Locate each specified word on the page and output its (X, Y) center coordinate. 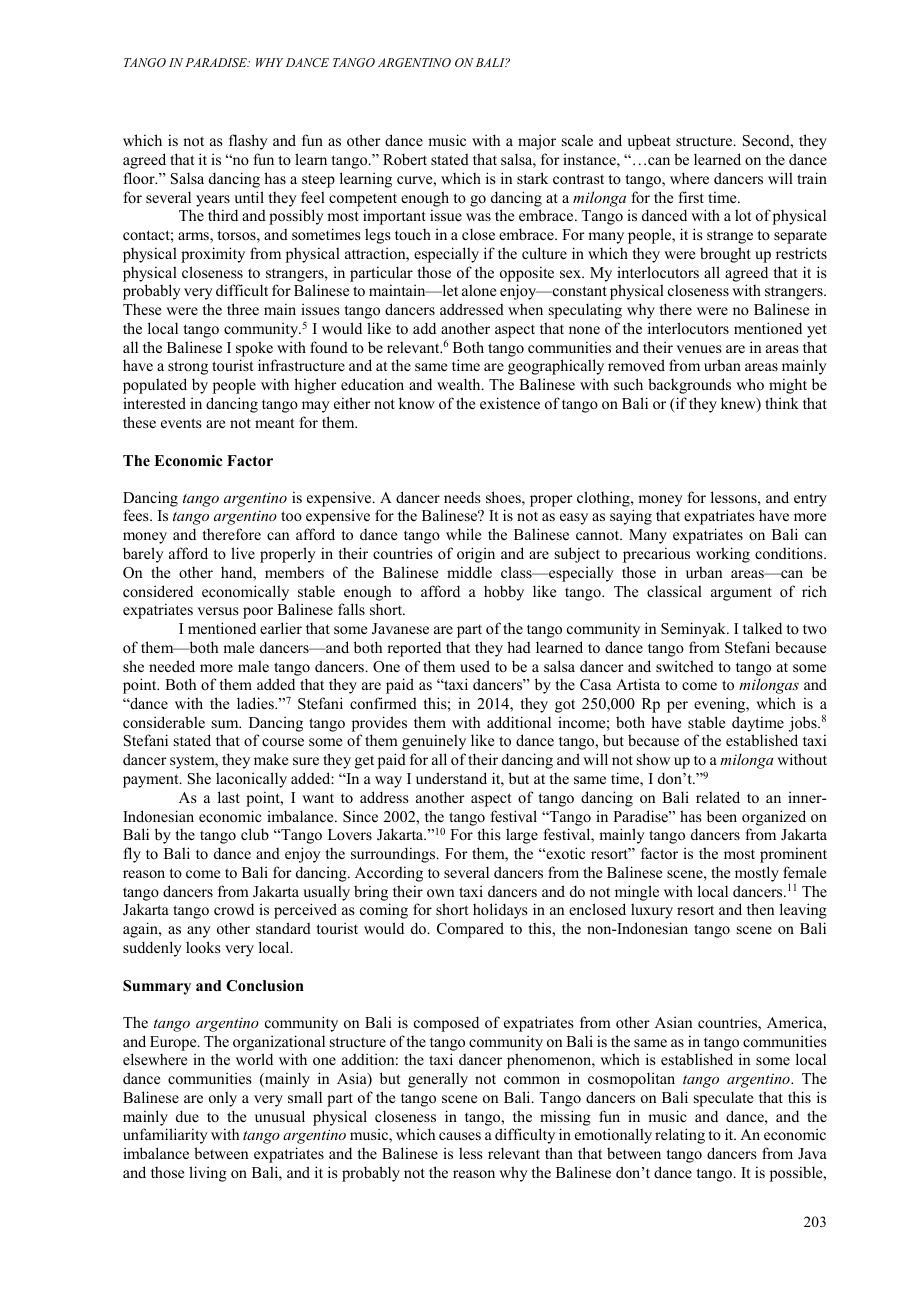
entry (810, 500)
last (229, 797)
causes (460, 1136)
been (722, 816)
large (522, 836)
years (213, 201)
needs (462, 497)
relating (680, 1136)
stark (532, 178)
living (208, 1174)
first (691, 197)
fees (137, 515)
